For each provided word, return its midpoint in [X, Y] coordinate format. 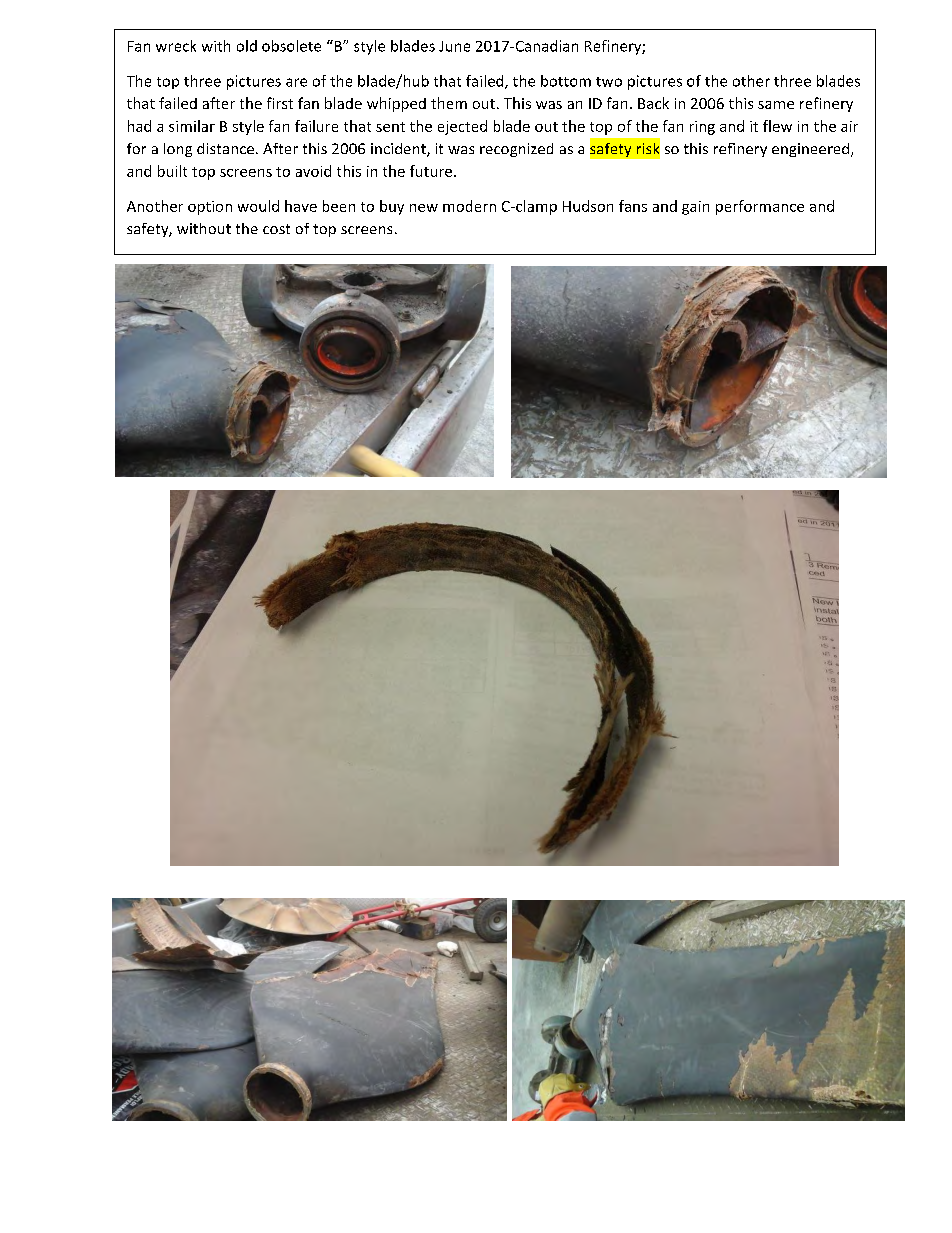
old [247, 46]
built [172, 171]
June [454, 46]
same [776, 105]
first [280, 103]
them [449, 103]
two [609, 82]
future [431, 171]
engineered [812, 150]
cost [276, 229]
